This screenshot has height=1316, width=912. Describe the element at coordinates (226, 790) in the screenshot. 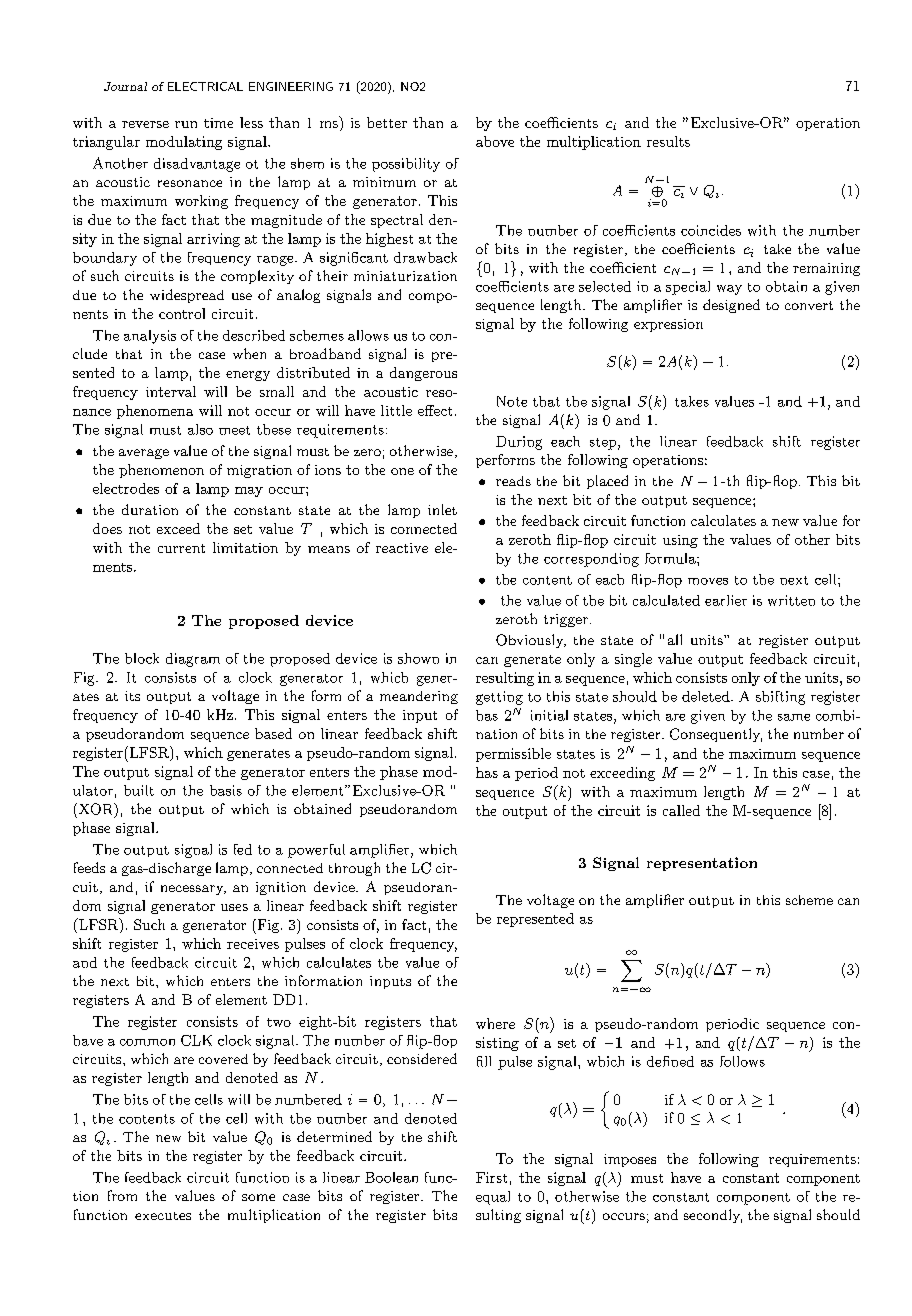

I see `basis` at that location.
